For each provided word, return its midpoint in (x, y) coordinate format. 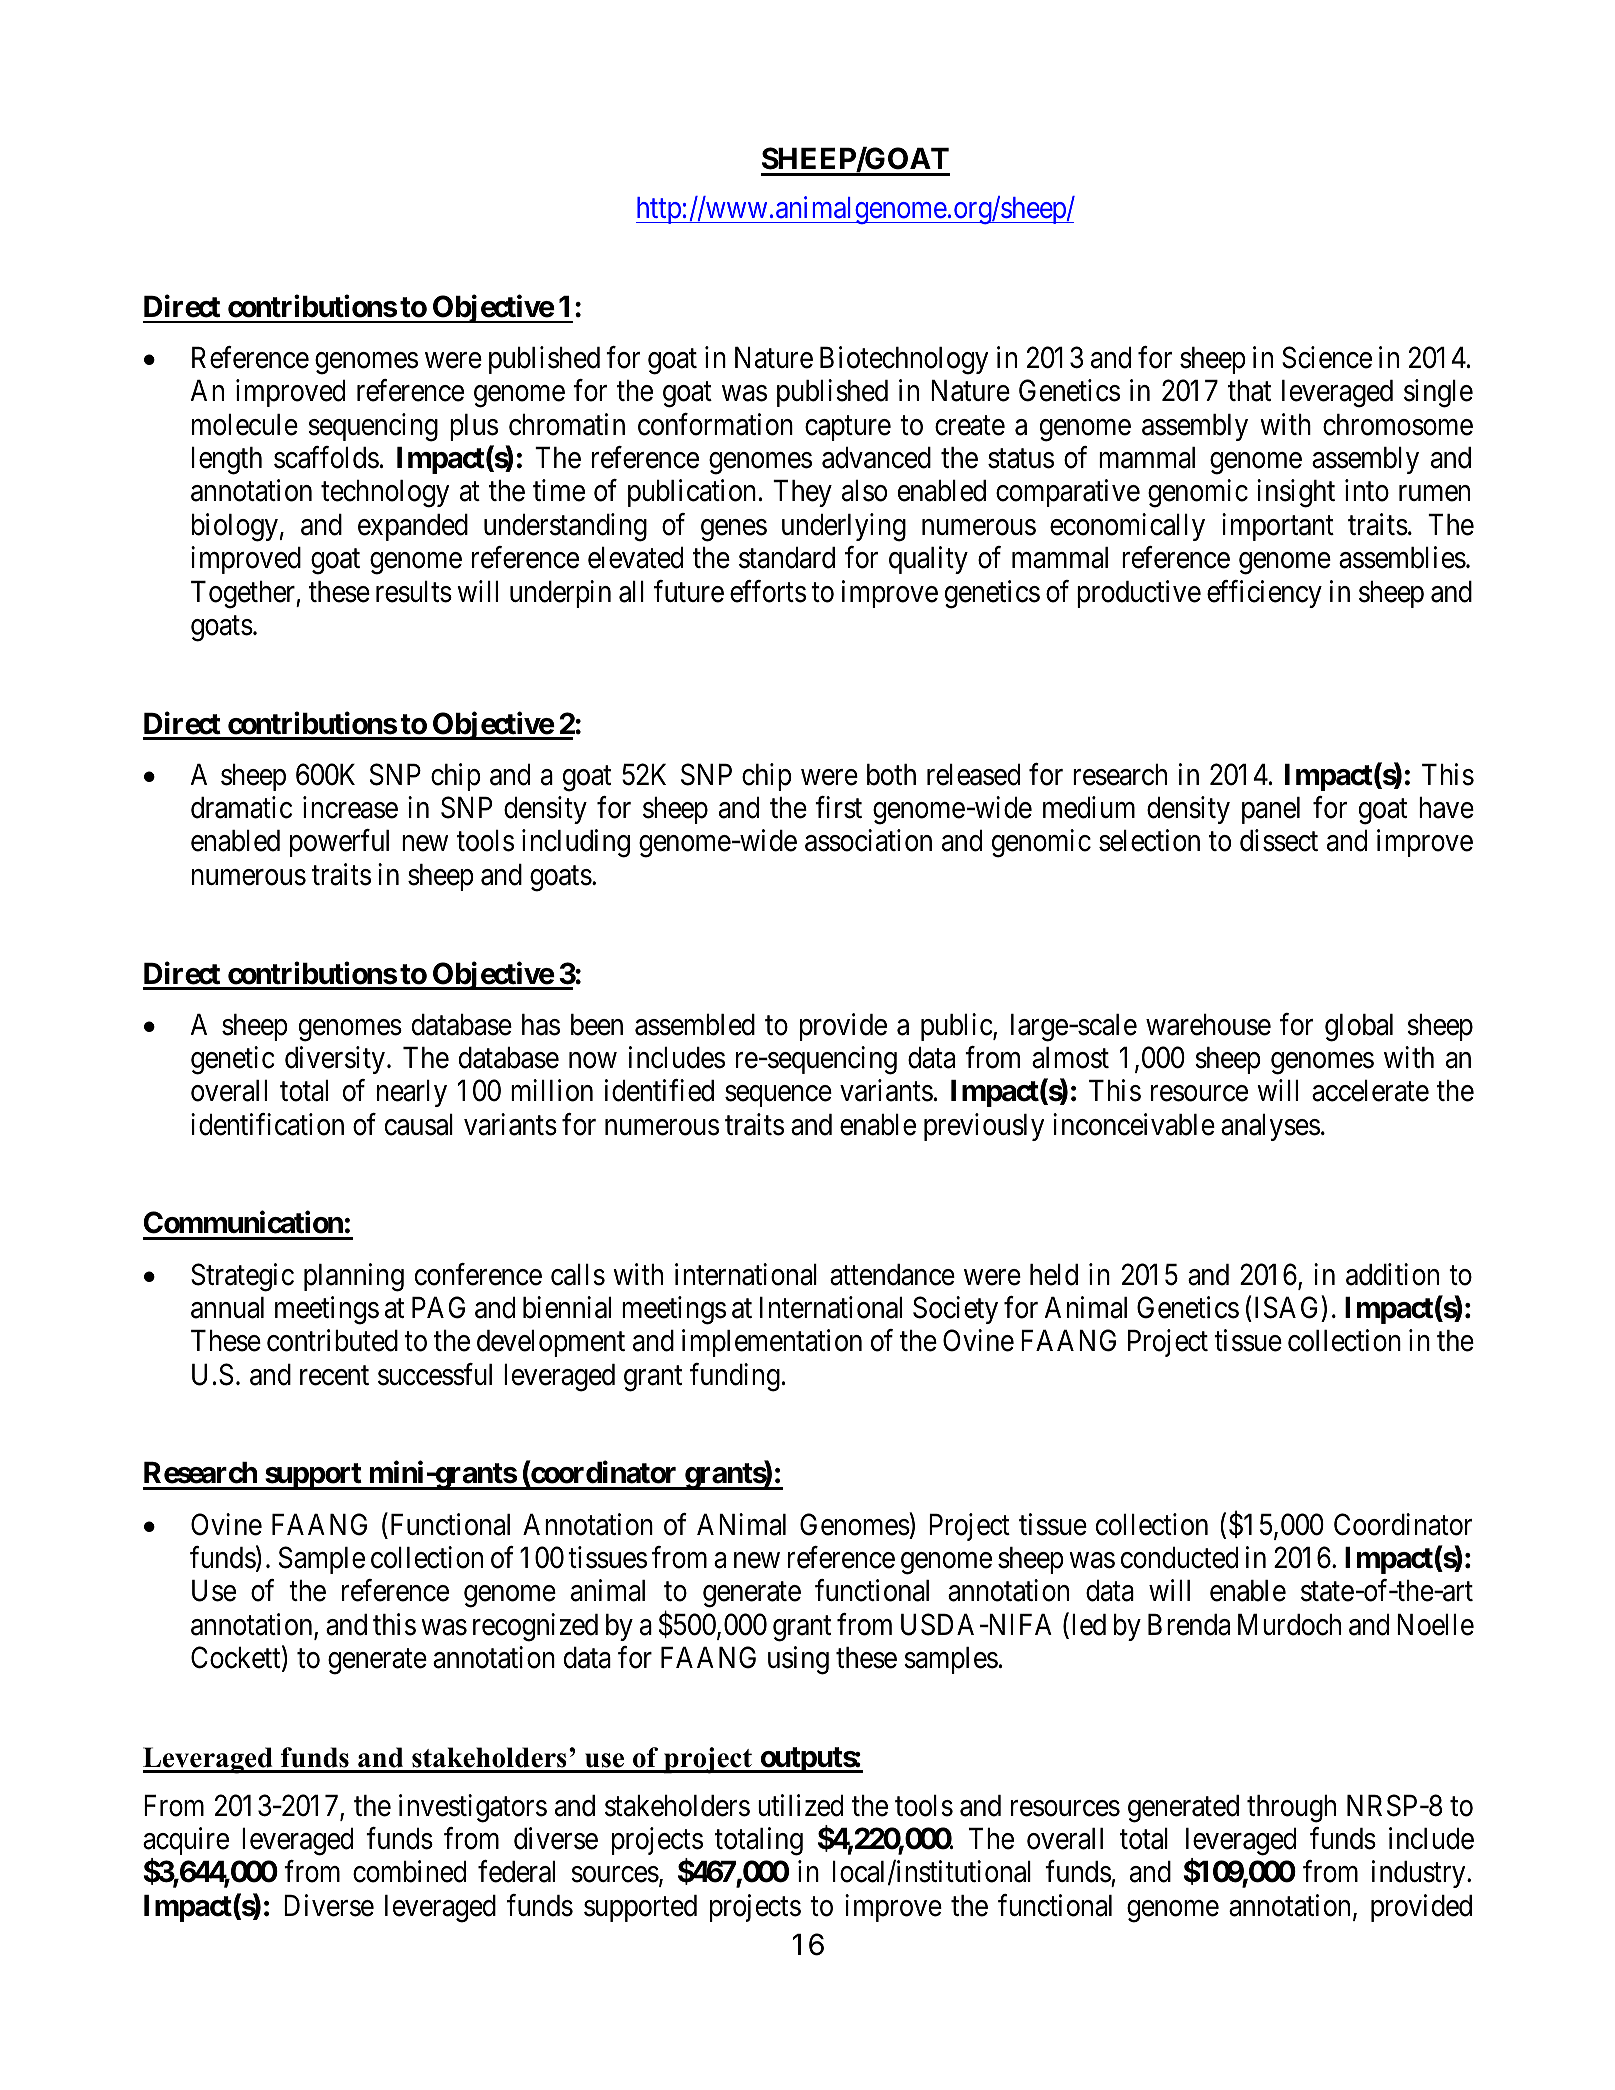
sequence (778, 1096)
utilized (800, 1805)
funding (735, 1377)
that (1249, 391)
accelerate (1370, 1091)
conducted (1179, 1558)
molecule (245, 425)
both (891, 775)
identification (267, 1124)
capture (848, 428)
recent (334, 1376)
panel (1271, 810)
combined (409, 1871)
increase (350, 807)
